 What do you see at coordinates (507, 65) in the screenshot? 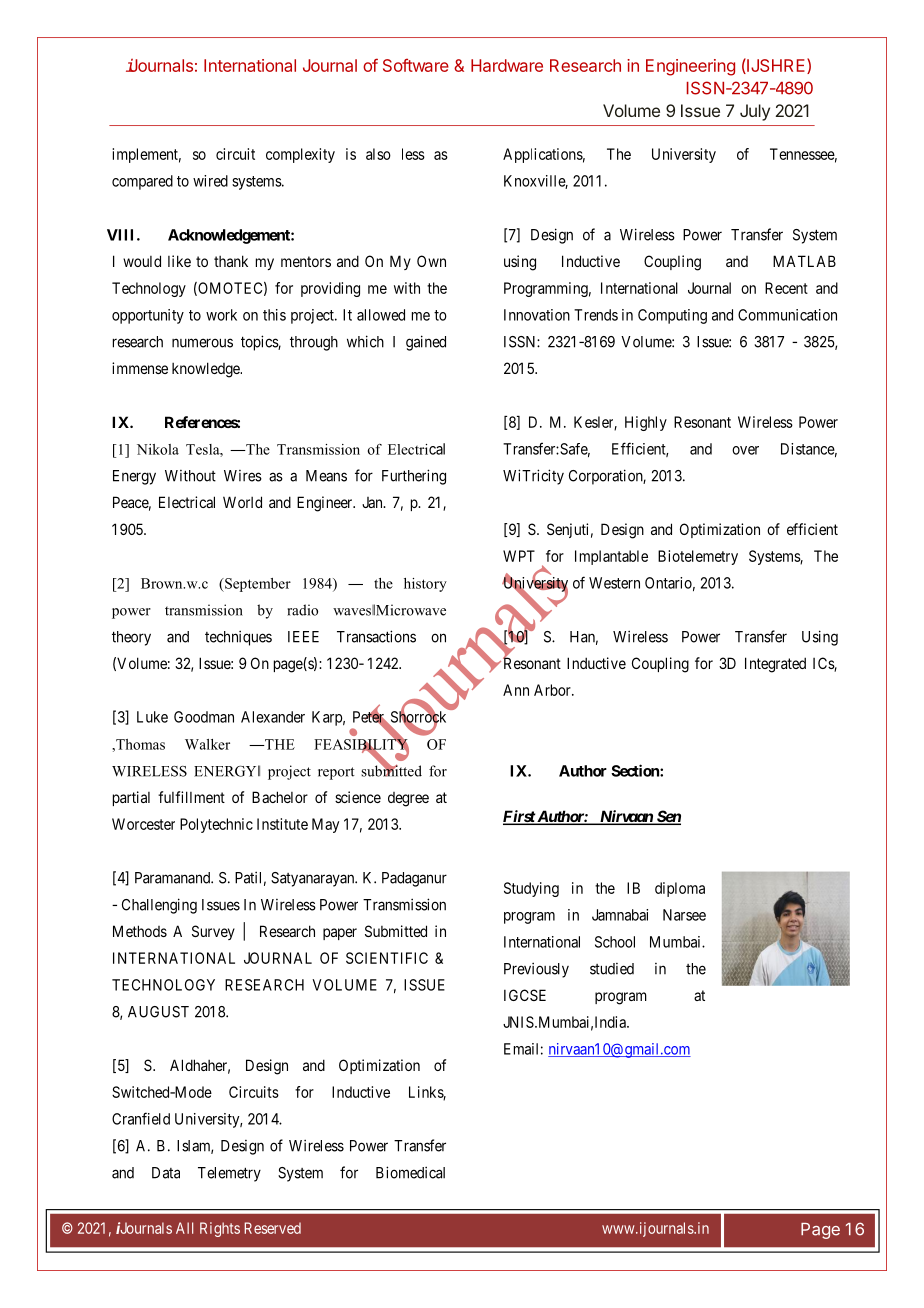
I see `Hardware` at bounding box center [507, 65].
